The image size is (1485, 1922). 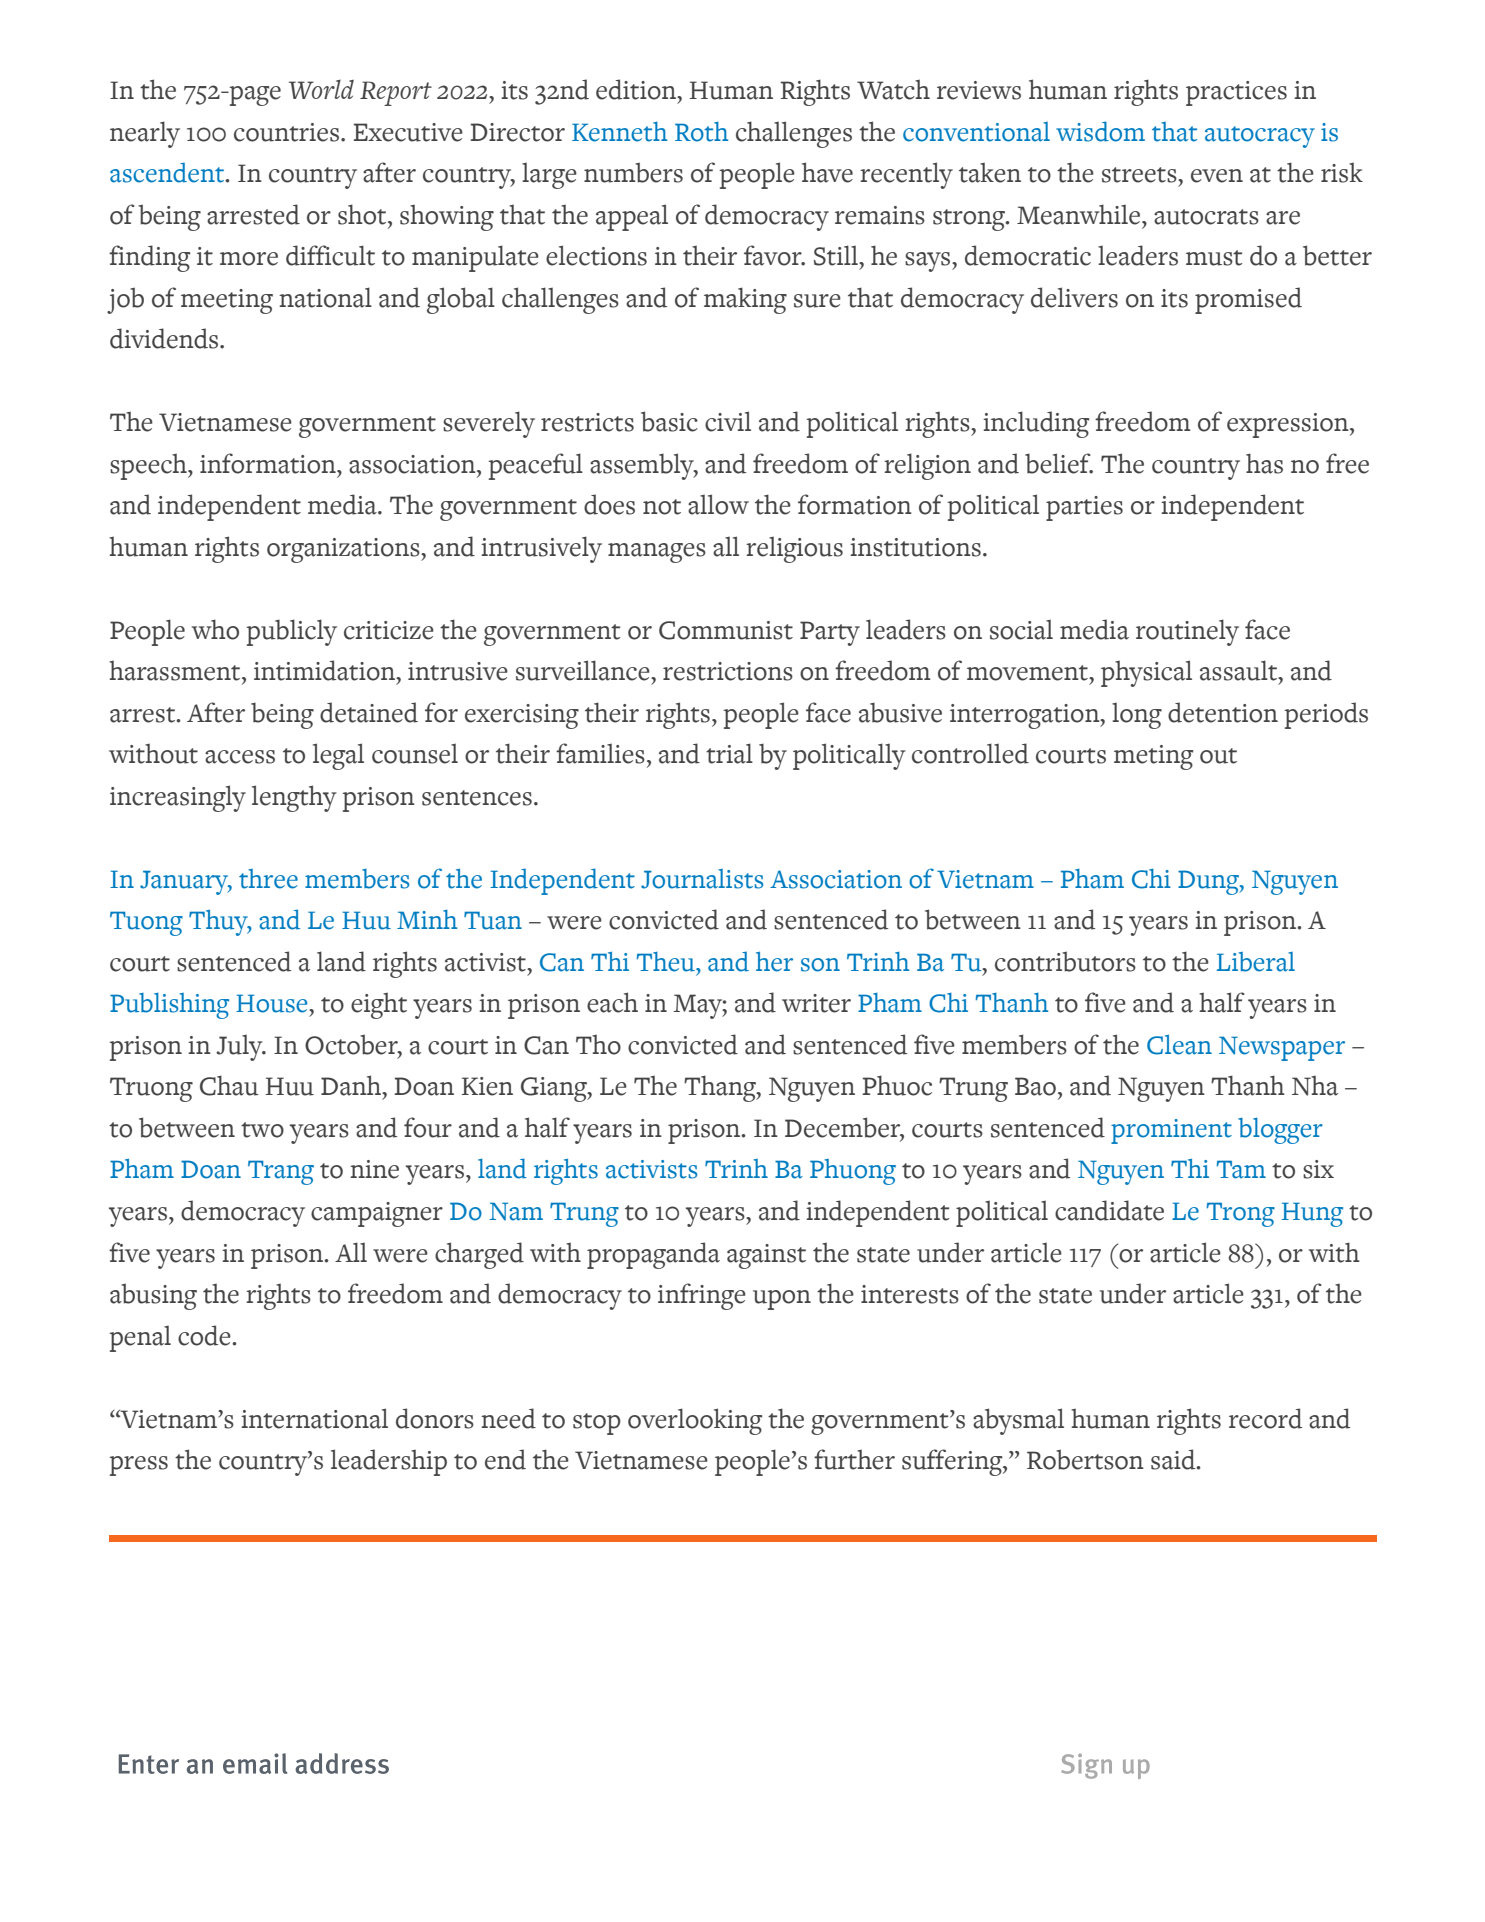 What do you see at coordinates (1217, 176) in the image?
I see `even` at bounding box center [1217, 176].
